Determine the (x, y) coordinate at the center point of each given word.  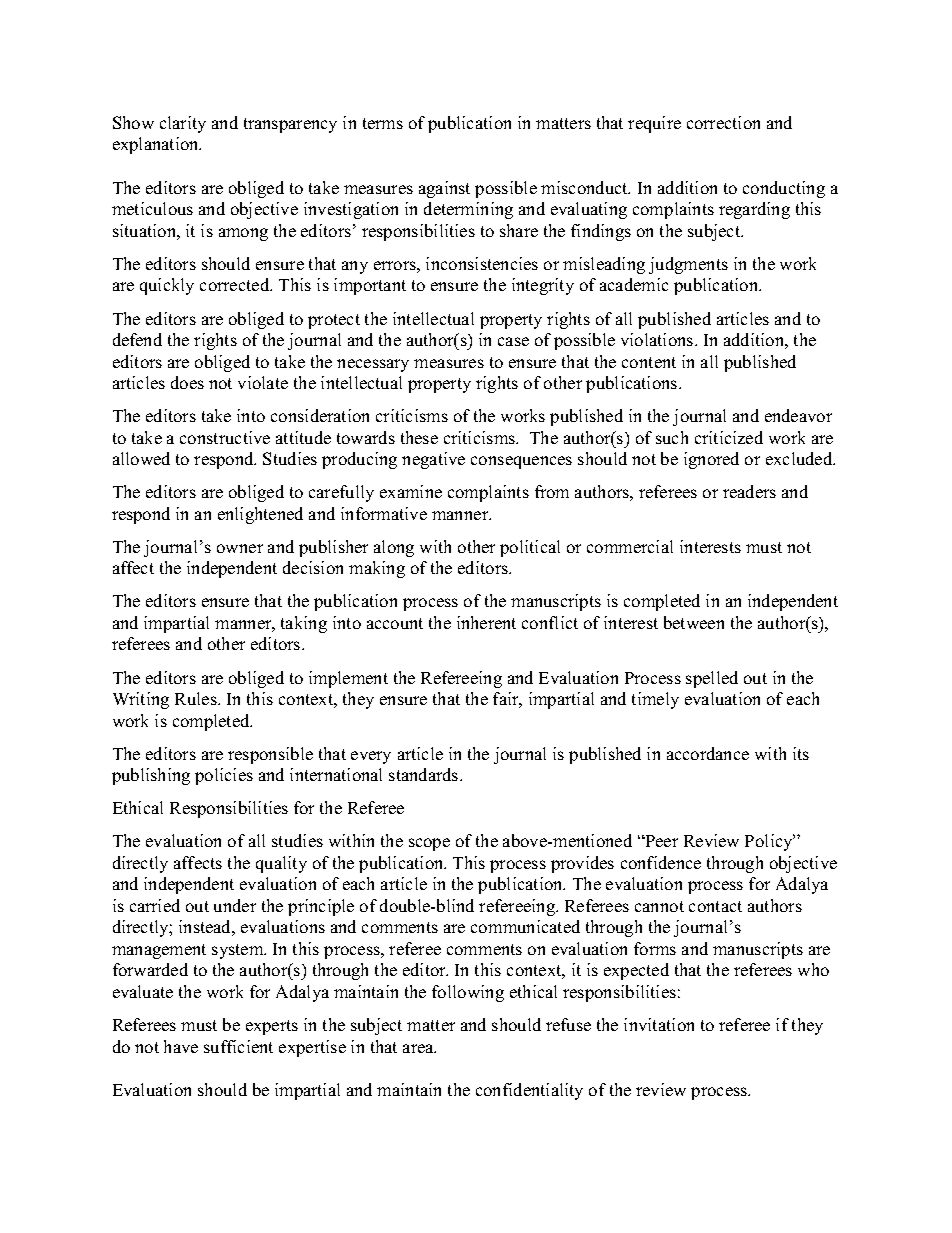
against (444, 189)
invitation (659, 1024)
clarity (183, 124)
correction (723, 122)
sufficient (238, 1046)
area (419, 1048)
